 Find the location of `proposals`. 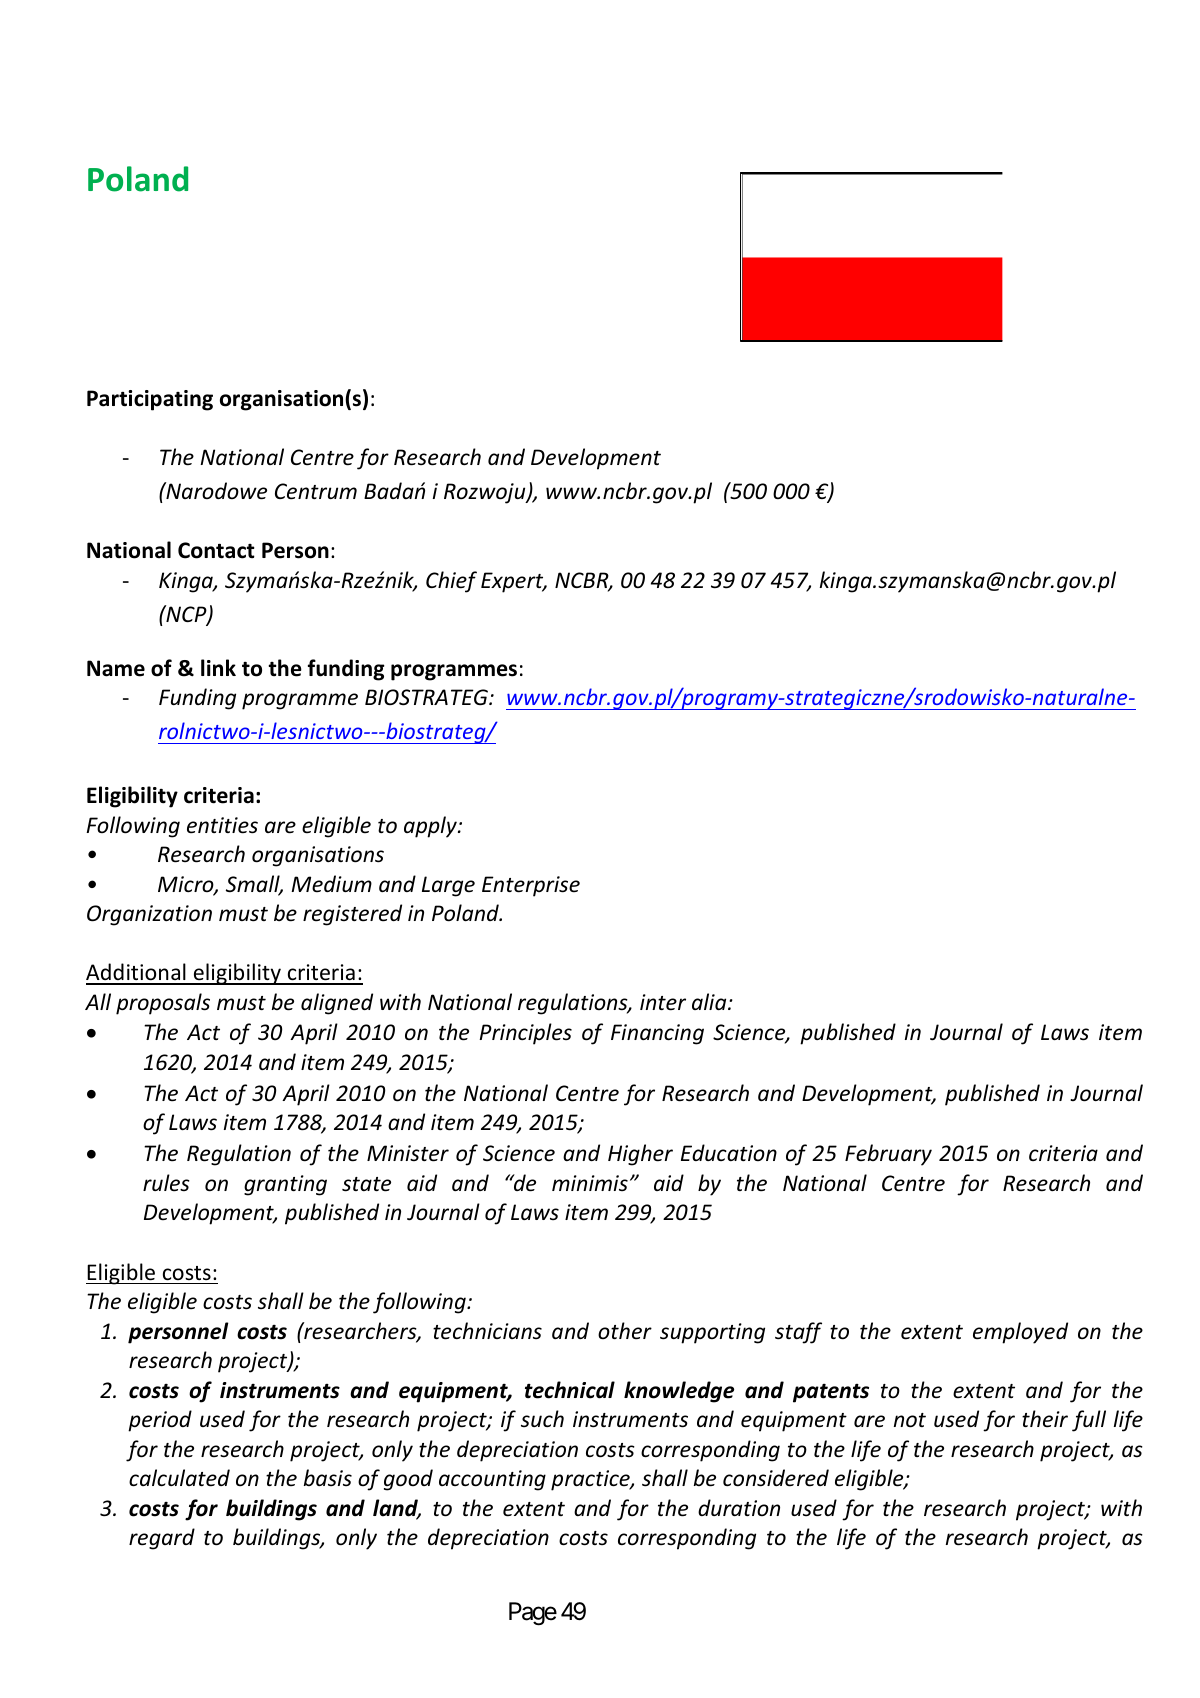

proposals is located at coordinates (163, 1004).
